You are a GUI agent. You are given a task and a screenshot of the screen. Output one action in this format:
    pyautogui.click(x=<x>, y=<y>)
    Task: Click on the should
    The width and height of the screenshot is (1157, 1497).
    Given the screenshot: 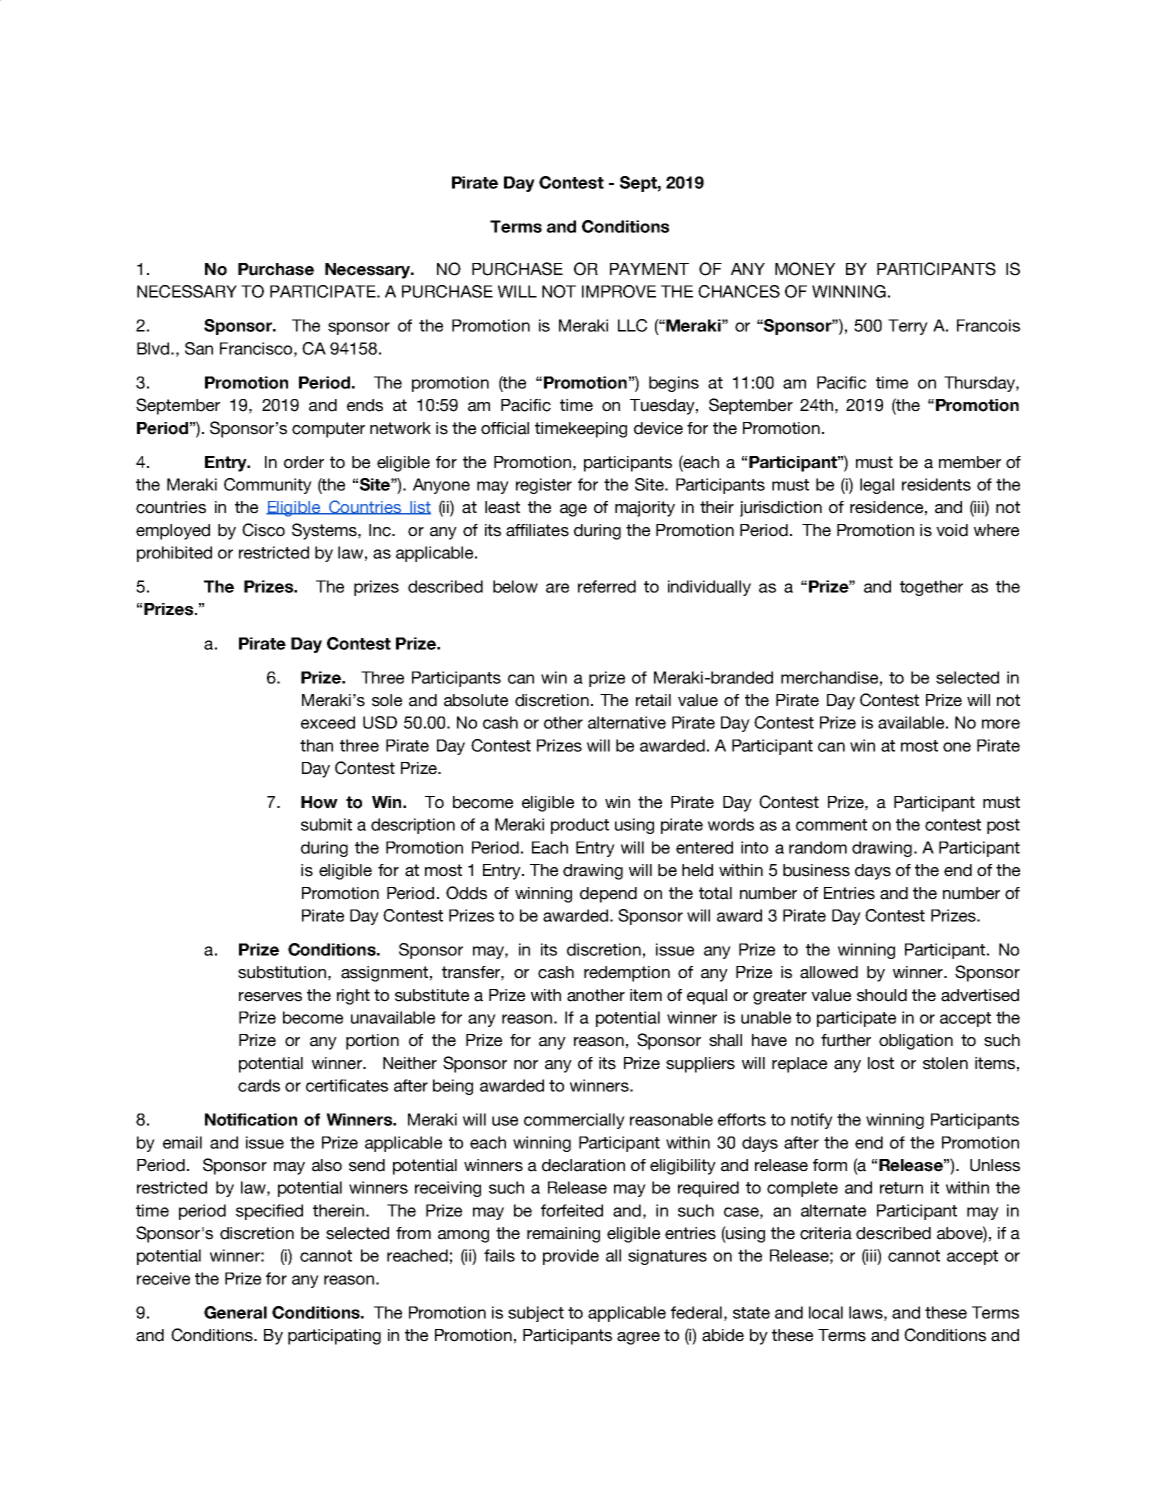 What is the action you would take?
    pyautogui.click(x=882, y=995)
